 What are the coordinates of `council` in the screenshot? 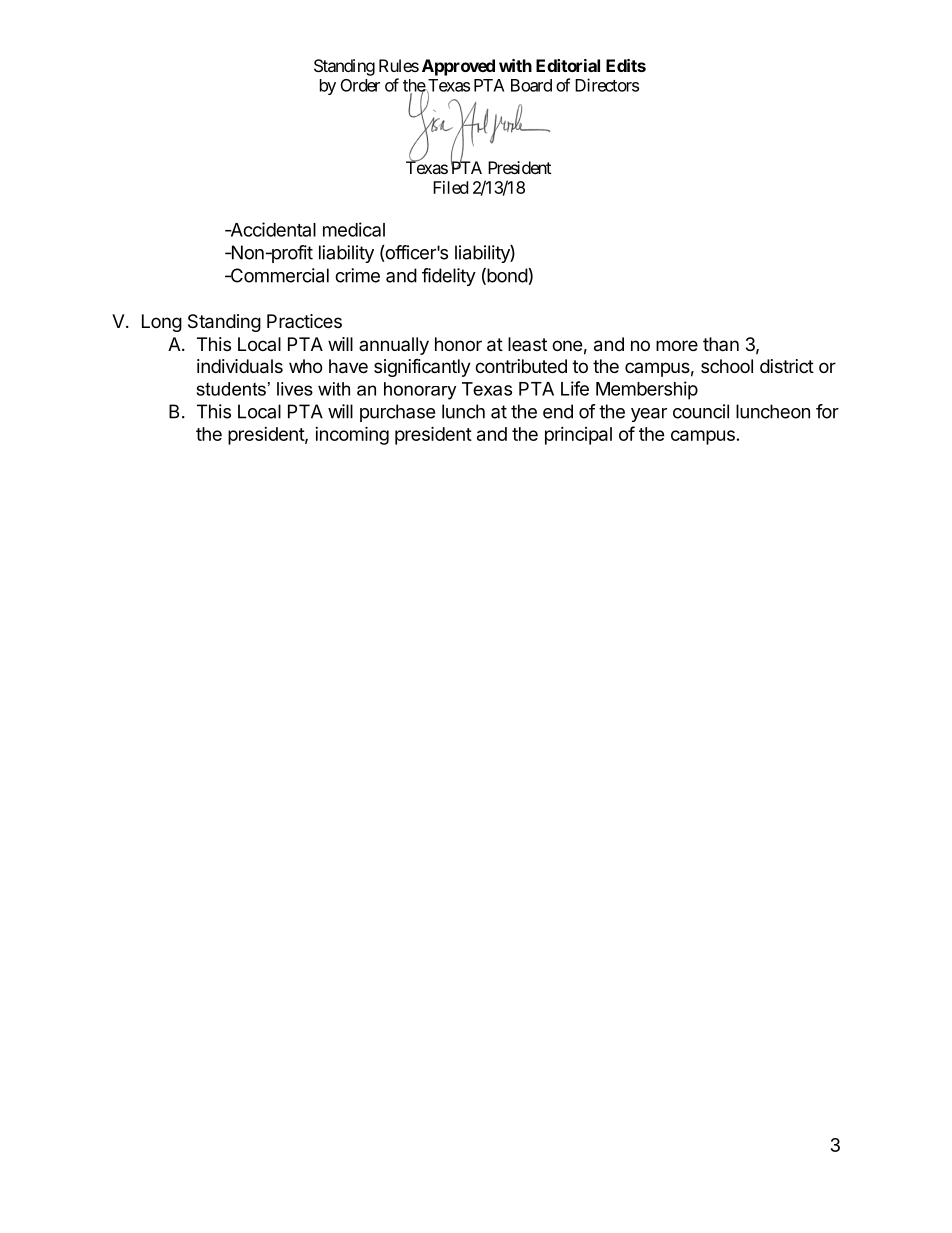 It's located at (701, 411).
